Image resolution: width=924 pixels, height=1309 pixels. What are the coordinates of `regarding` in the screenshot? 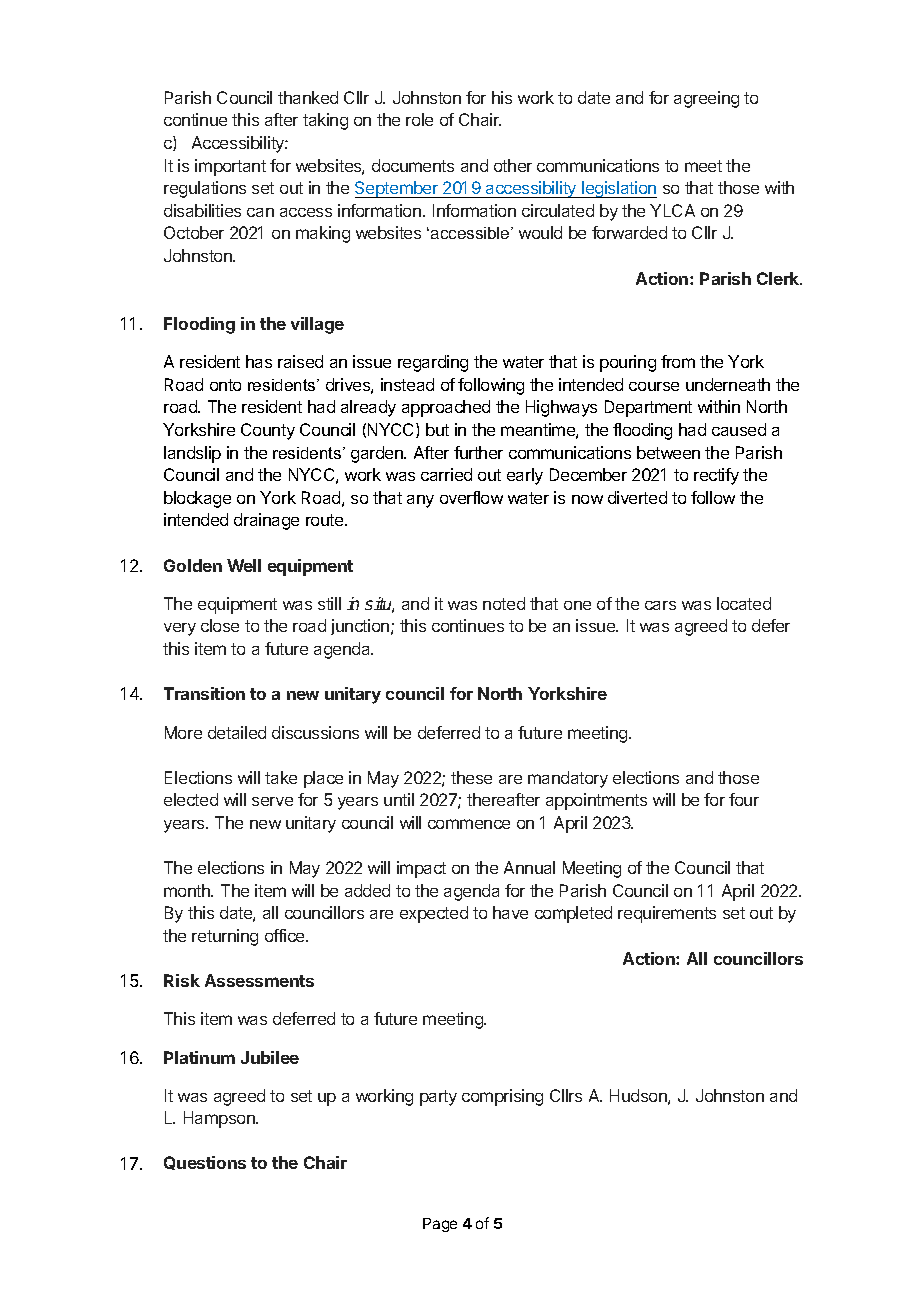 It's located at (433, 363).
